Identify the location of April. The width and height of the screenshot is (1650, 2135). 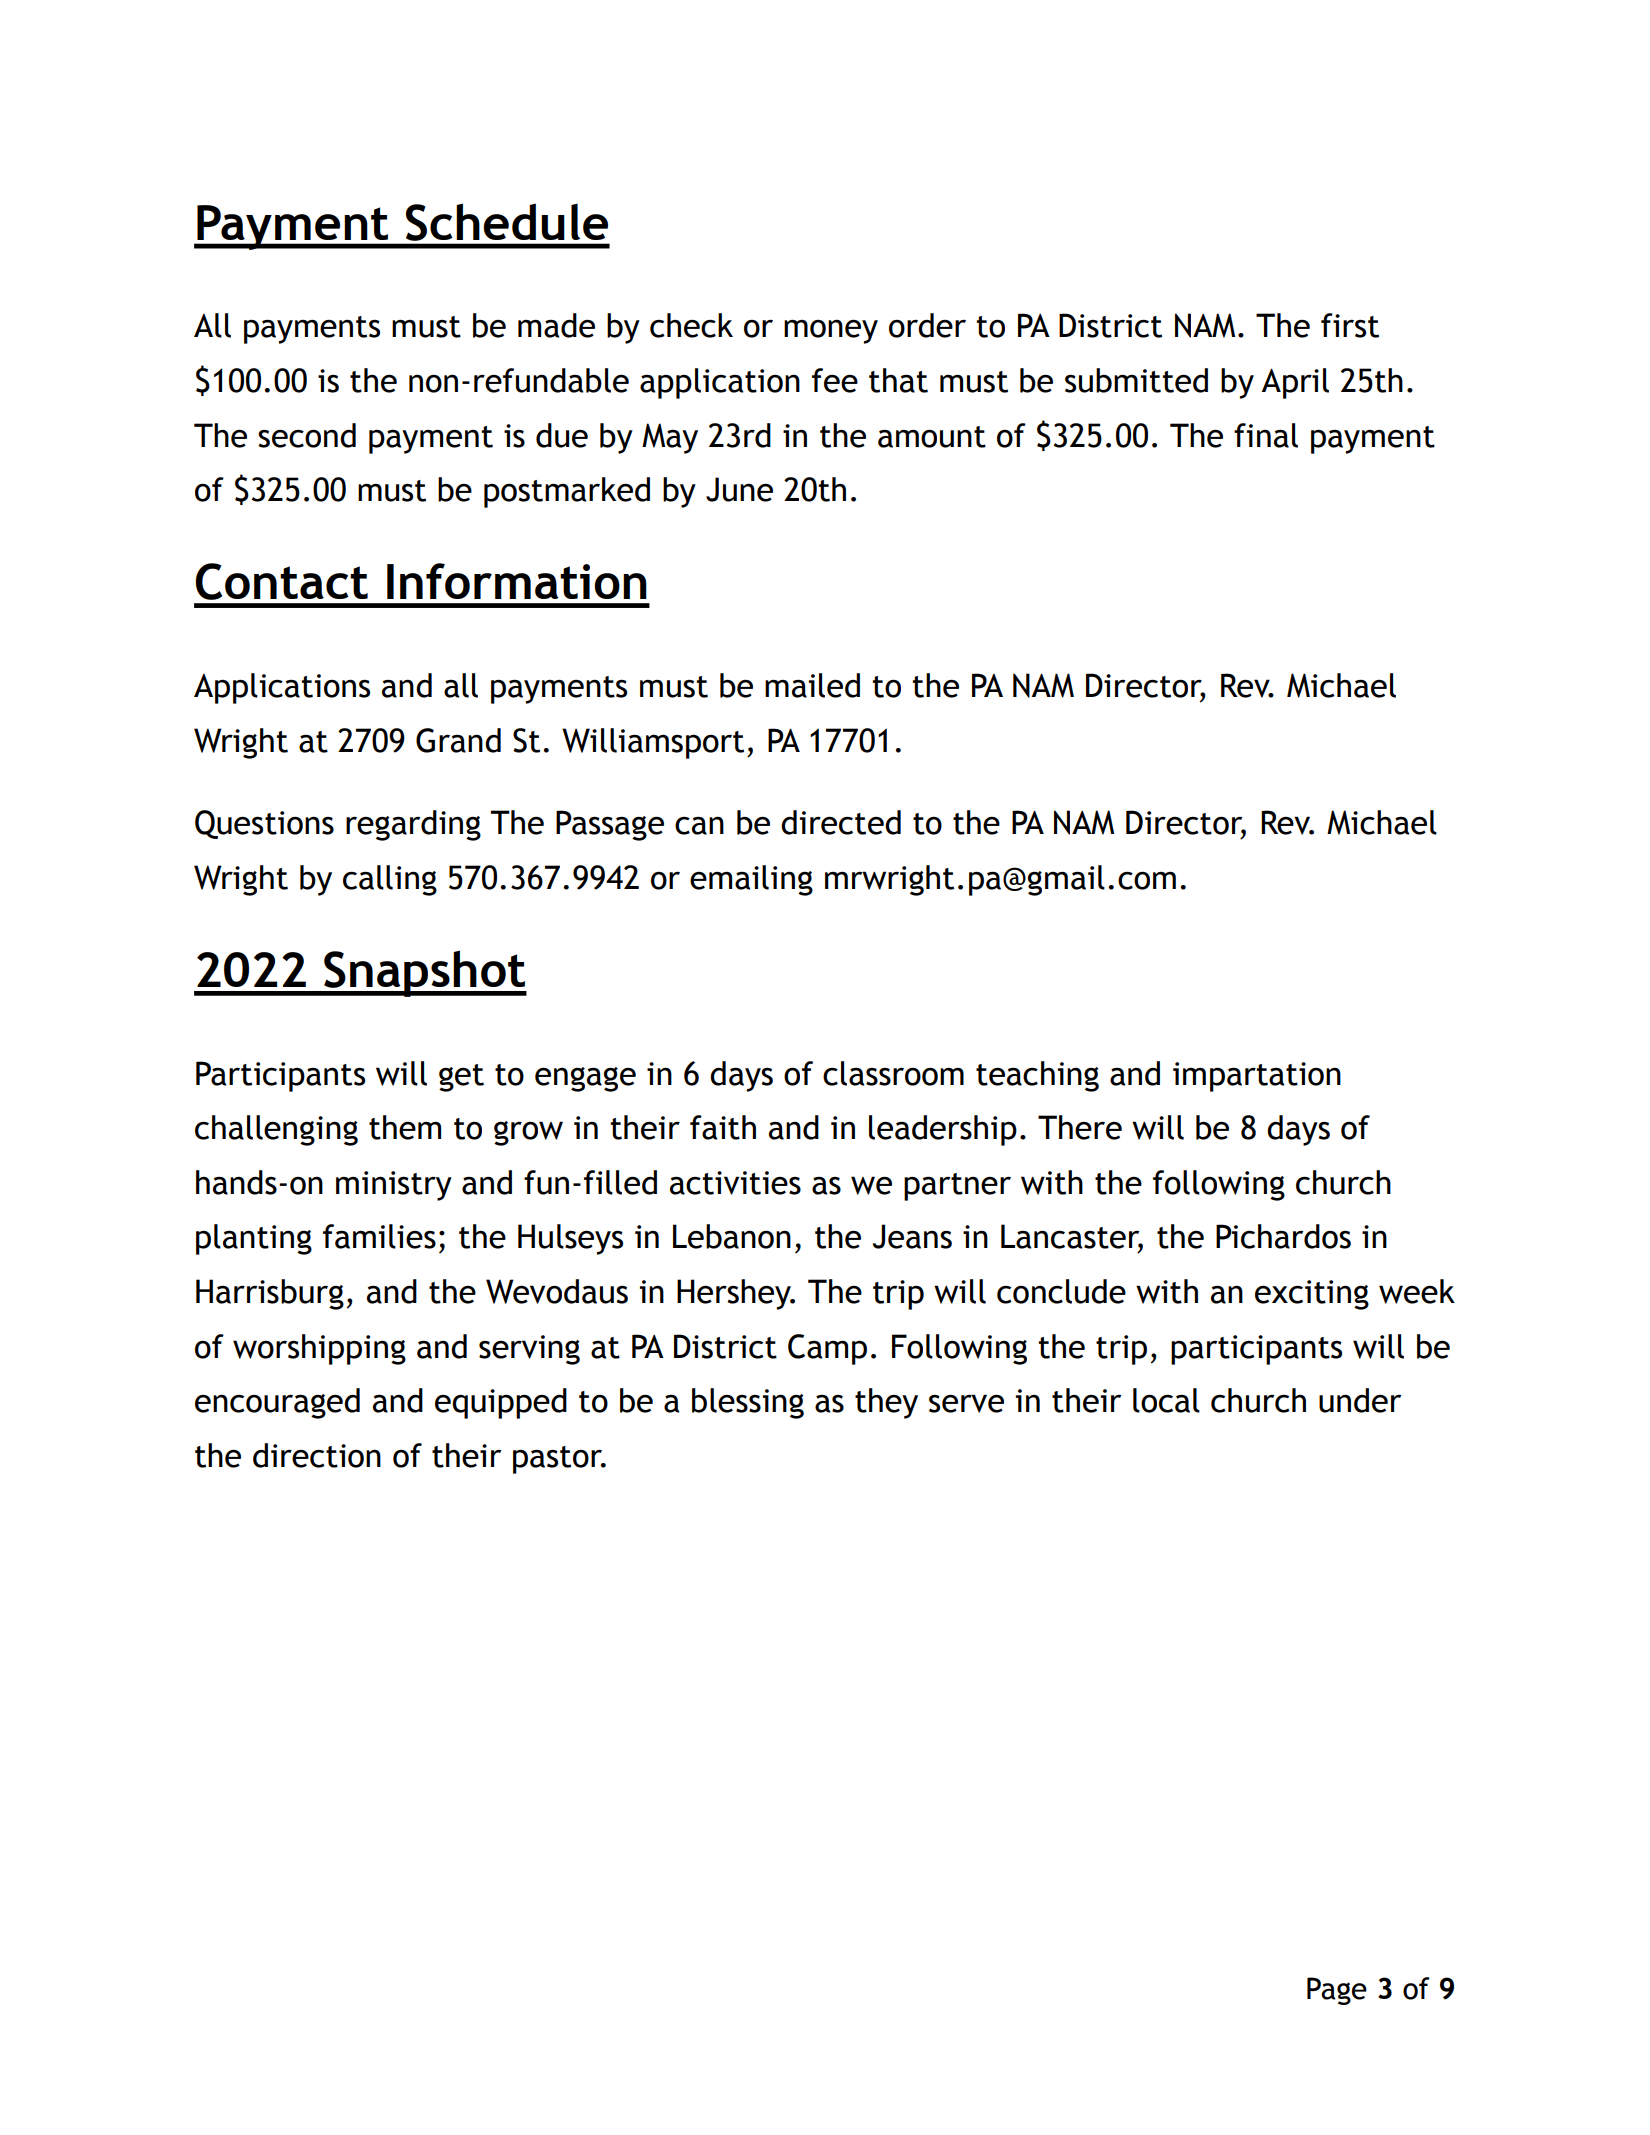
(1295, 383).
